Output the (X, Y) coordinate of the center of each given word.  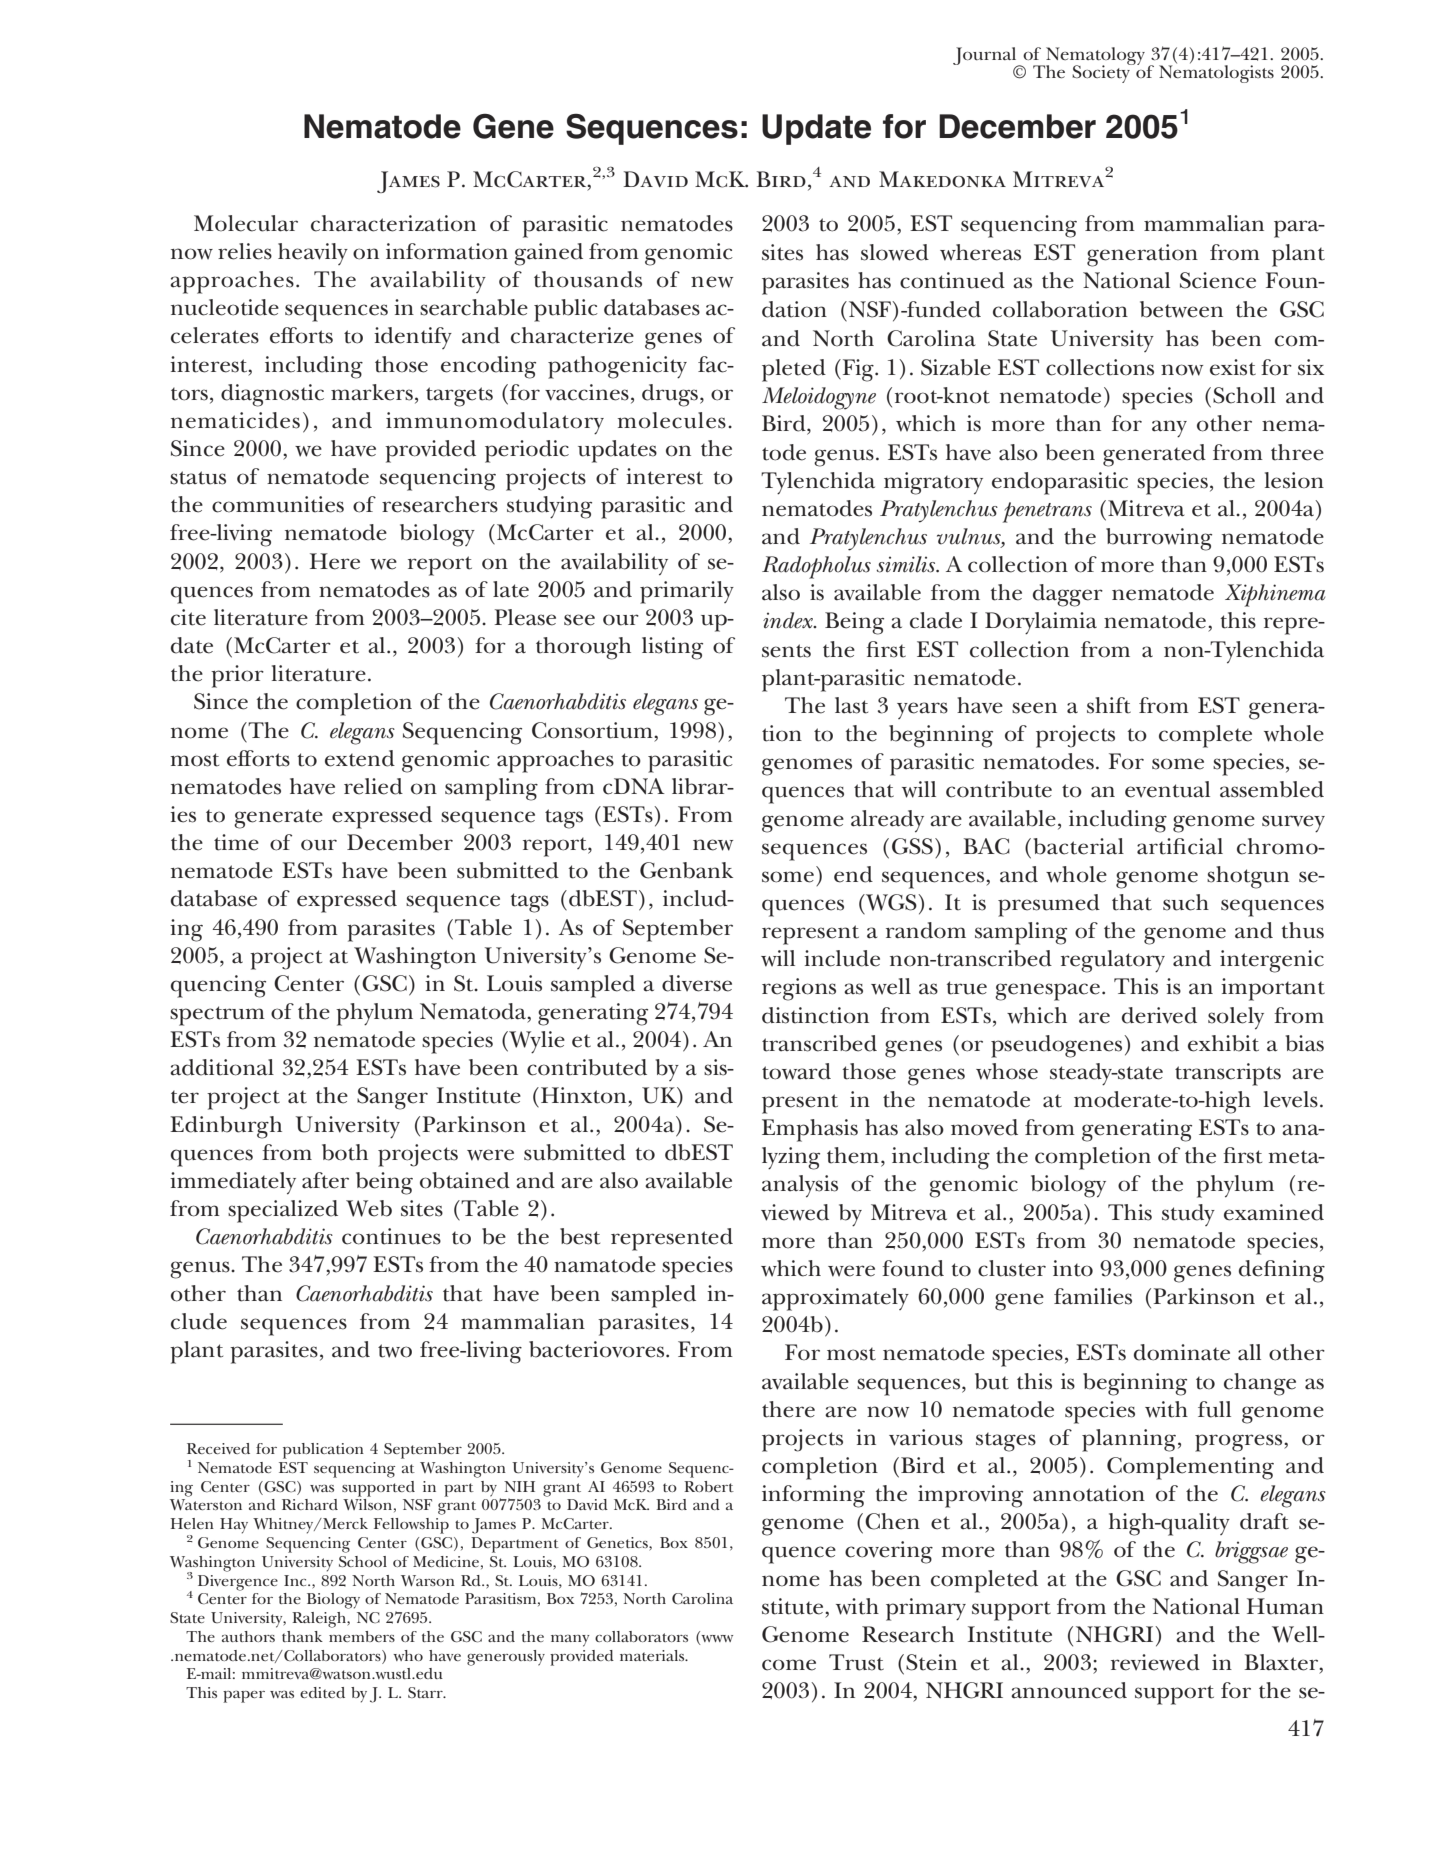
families (1093, 1296)
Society (1102, 73)
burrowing (1159, 539)
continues (391, 1236)
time (236, 842)
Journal (986, 57)
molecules (672, 420)
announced (1069, 1690)
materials (653, 1655)
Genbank (686, 870)
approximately (835, 1299)
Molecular (246, 223)
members (362, 1636)
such (1186, 902)
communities (278, 504)
